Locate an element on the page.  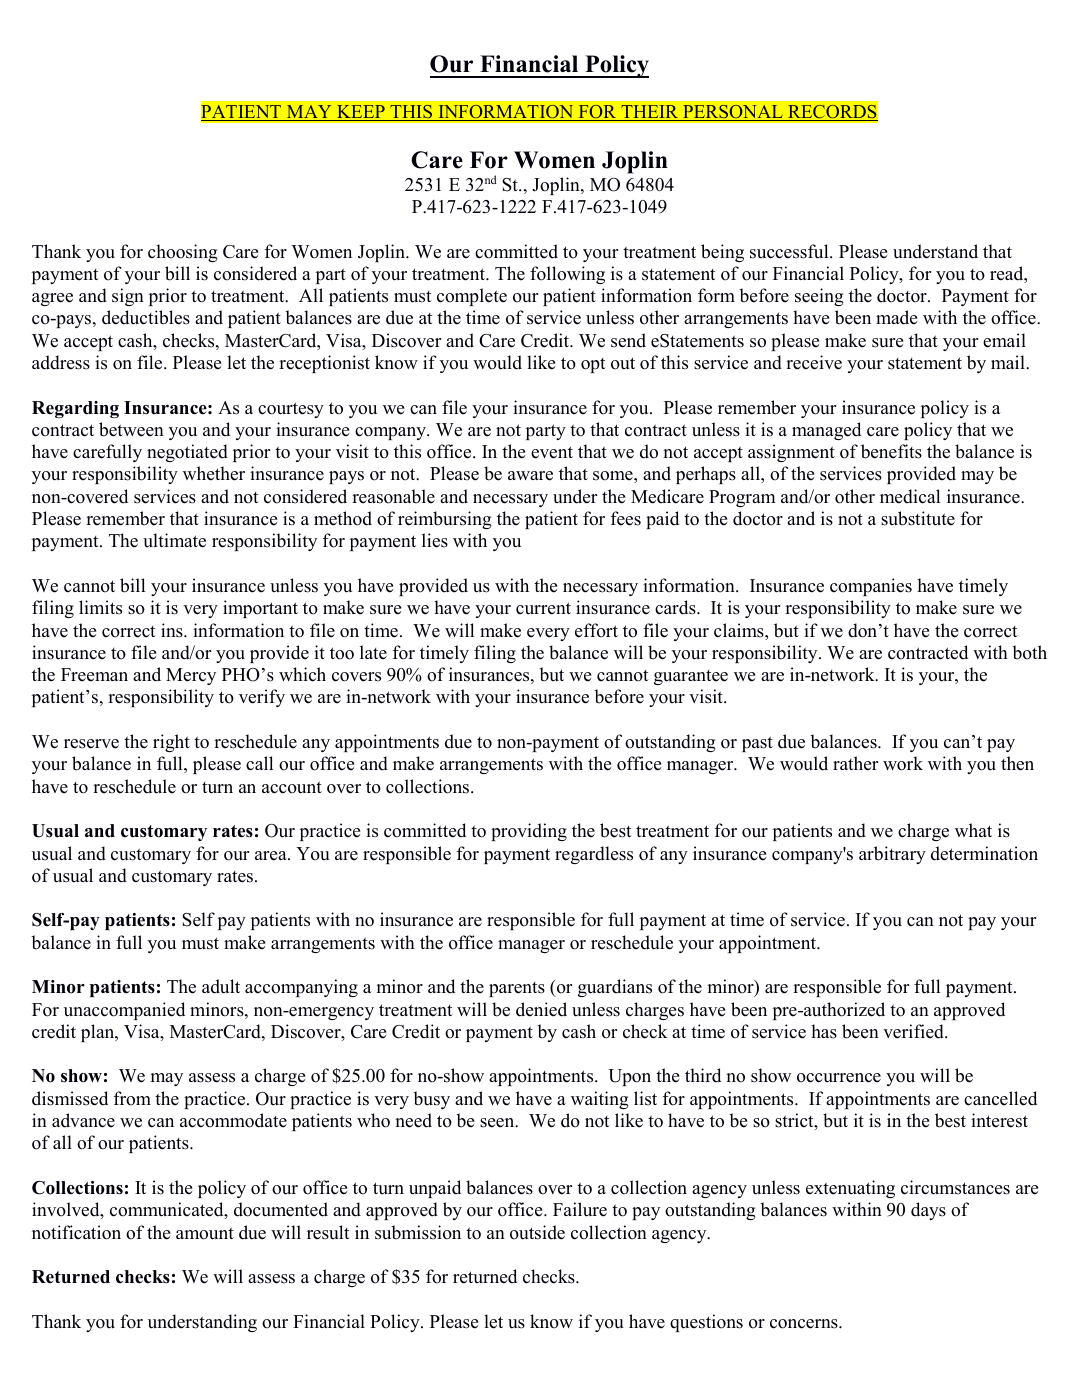
arbitrary is located at coordinates (892, 855).
